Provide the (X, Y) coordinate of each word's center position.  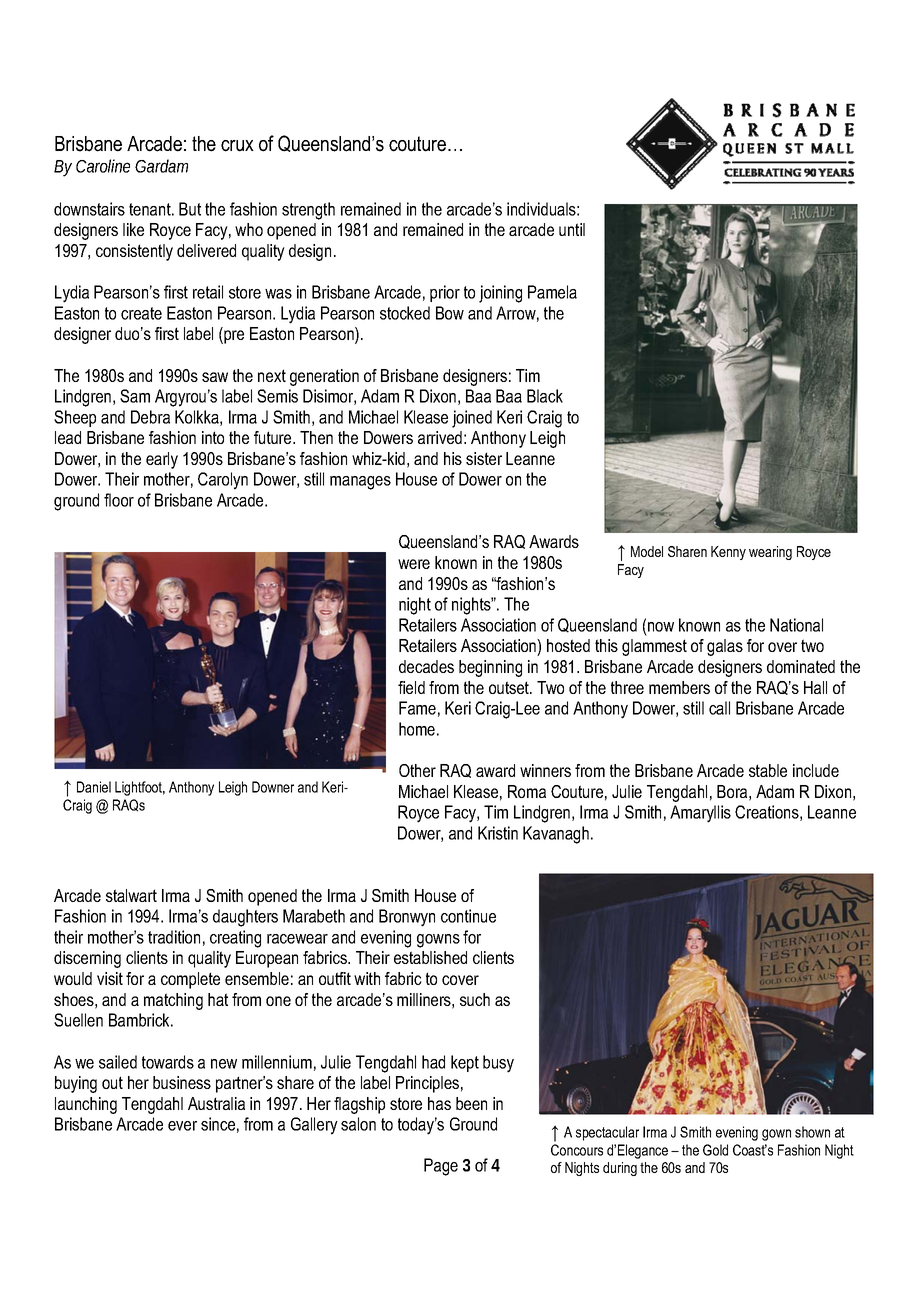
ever (182, 1126)
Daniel (94, 787)
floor (119, 500)
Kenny (728, 553)
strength (308, 211)
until (572, 229)
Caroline (103, 166)
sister (484, 458)
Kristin (498, 833)
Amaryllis (700, 814)
